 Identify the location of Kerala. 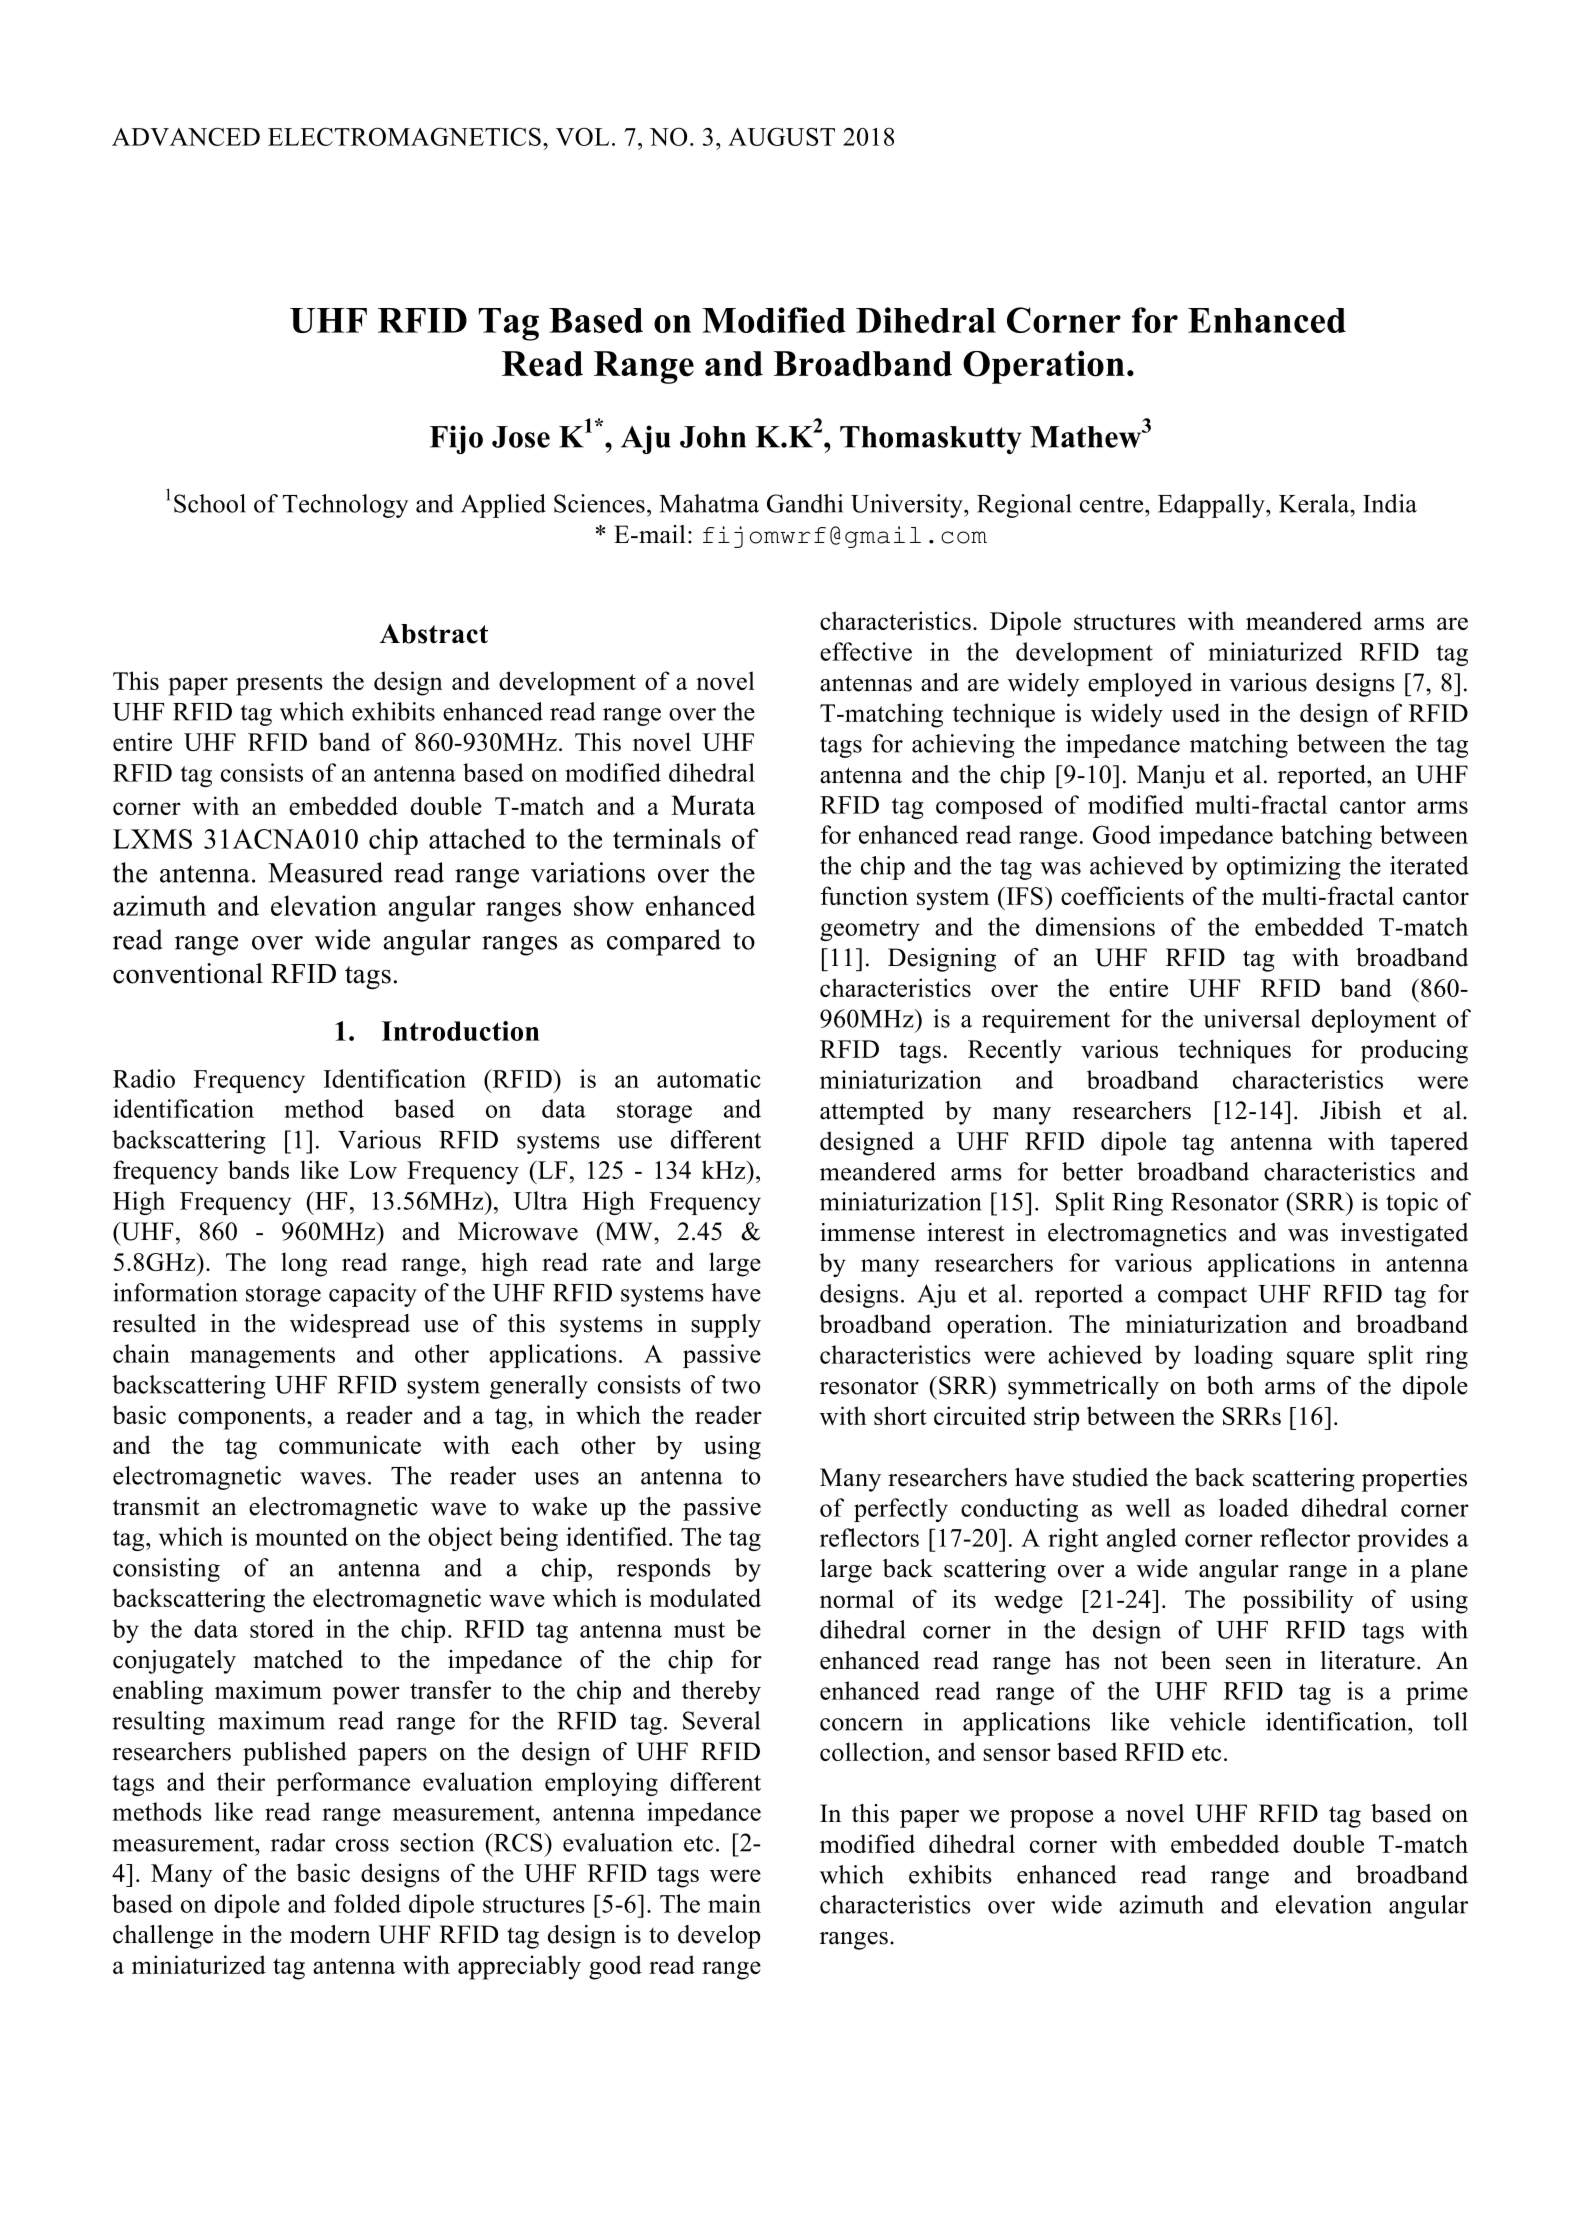
(1315, 503).
